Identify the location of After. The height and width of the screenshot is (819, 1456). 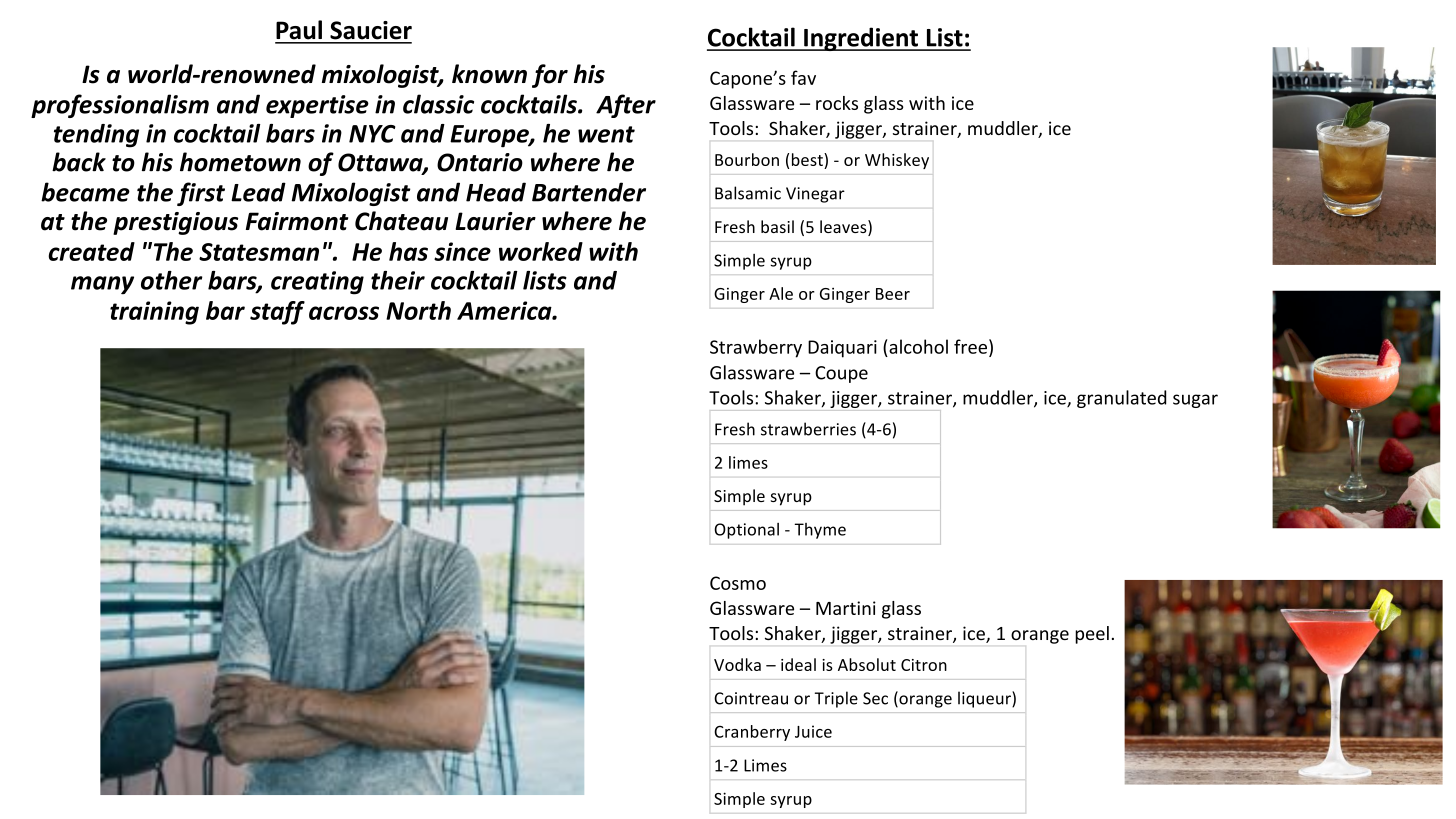
(626, 106).
